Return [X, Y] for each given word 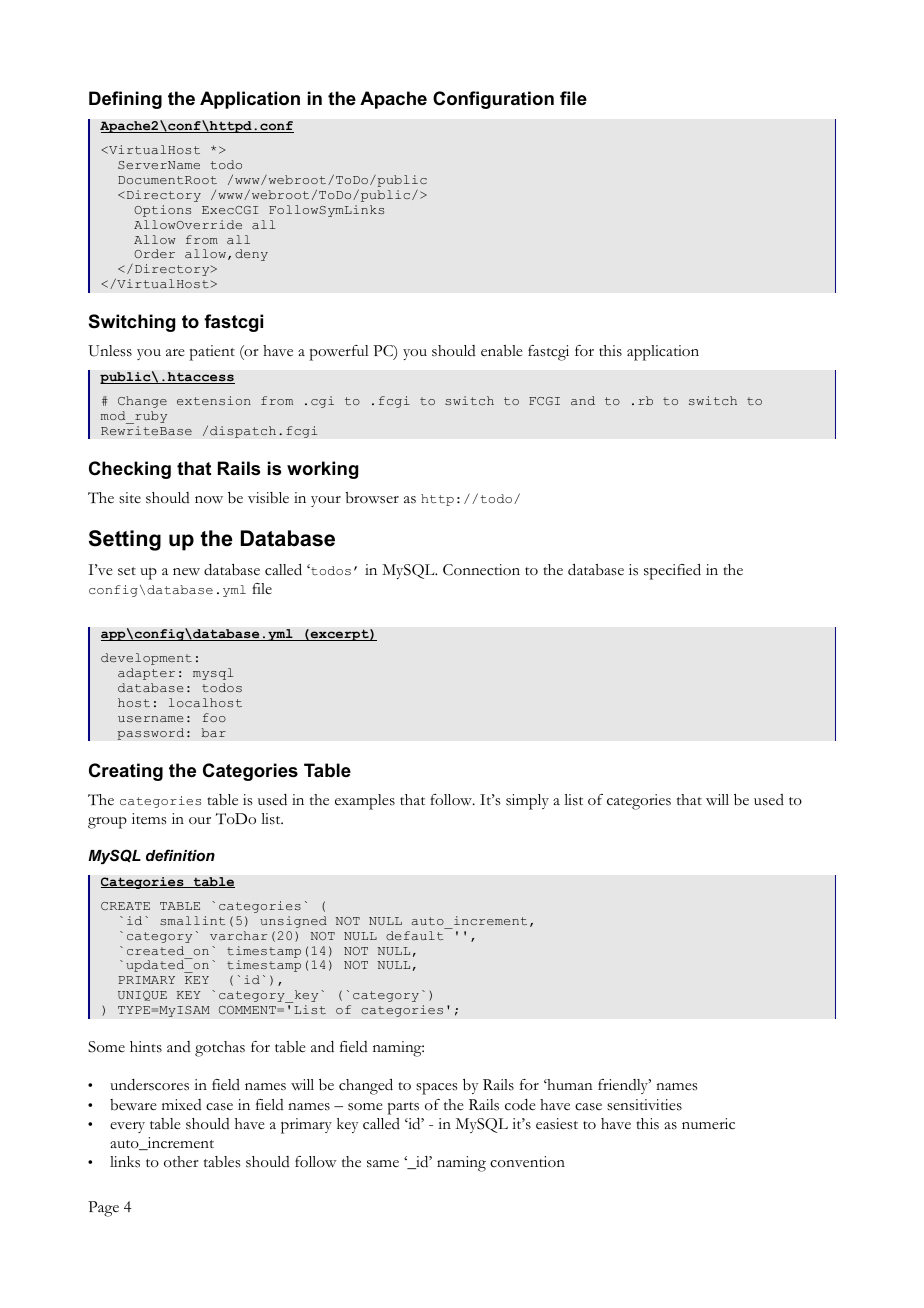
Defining [125, 100]
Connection [481, 570]
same [383, 1164]
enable [502, 351]
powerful [339, 353]
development [146, 659]
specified [672, 571]
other [181, 1162]
